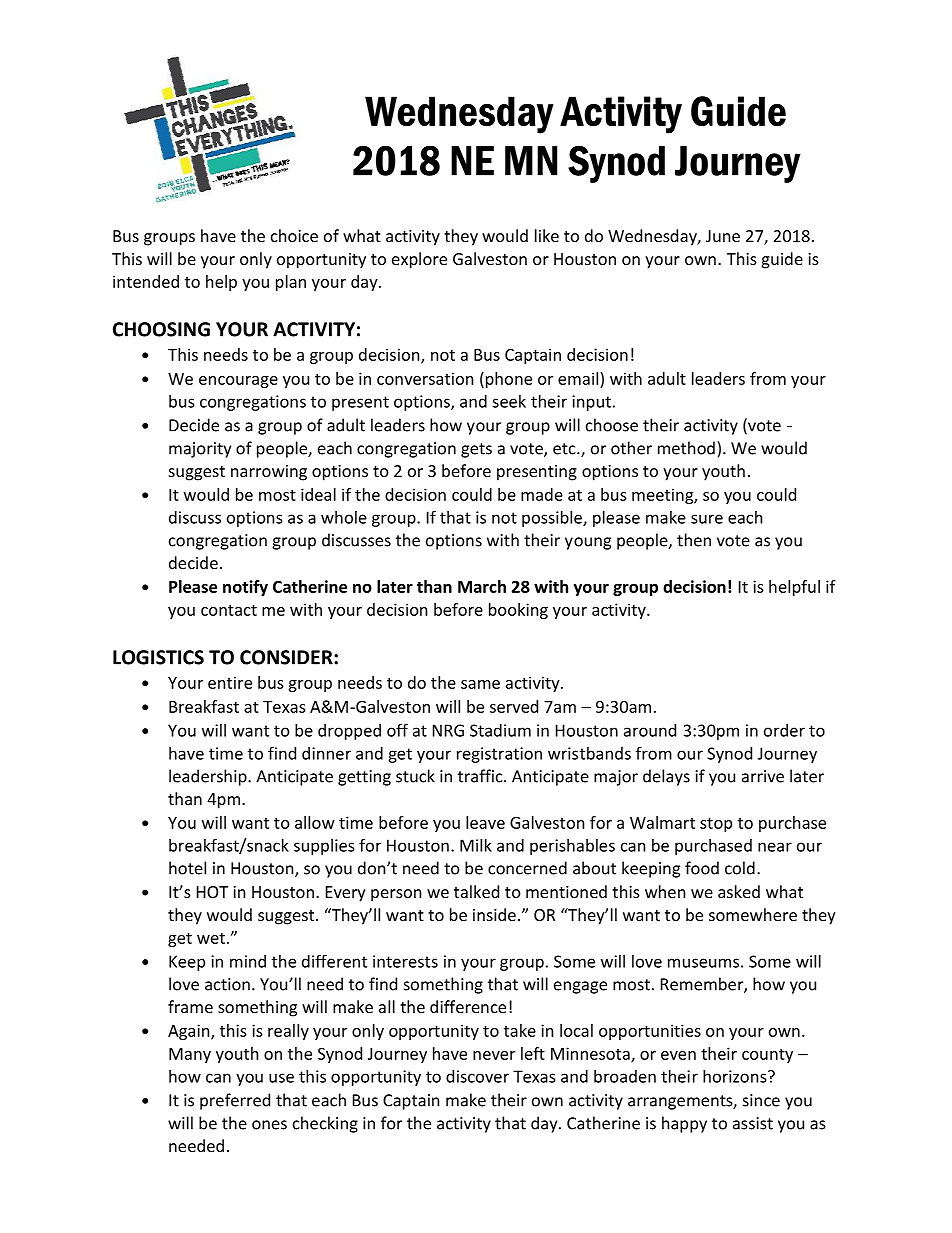  What do you see at coordinates (235, 1101) in the page?
I see `preferred` at bounding box center [235, 1101].
